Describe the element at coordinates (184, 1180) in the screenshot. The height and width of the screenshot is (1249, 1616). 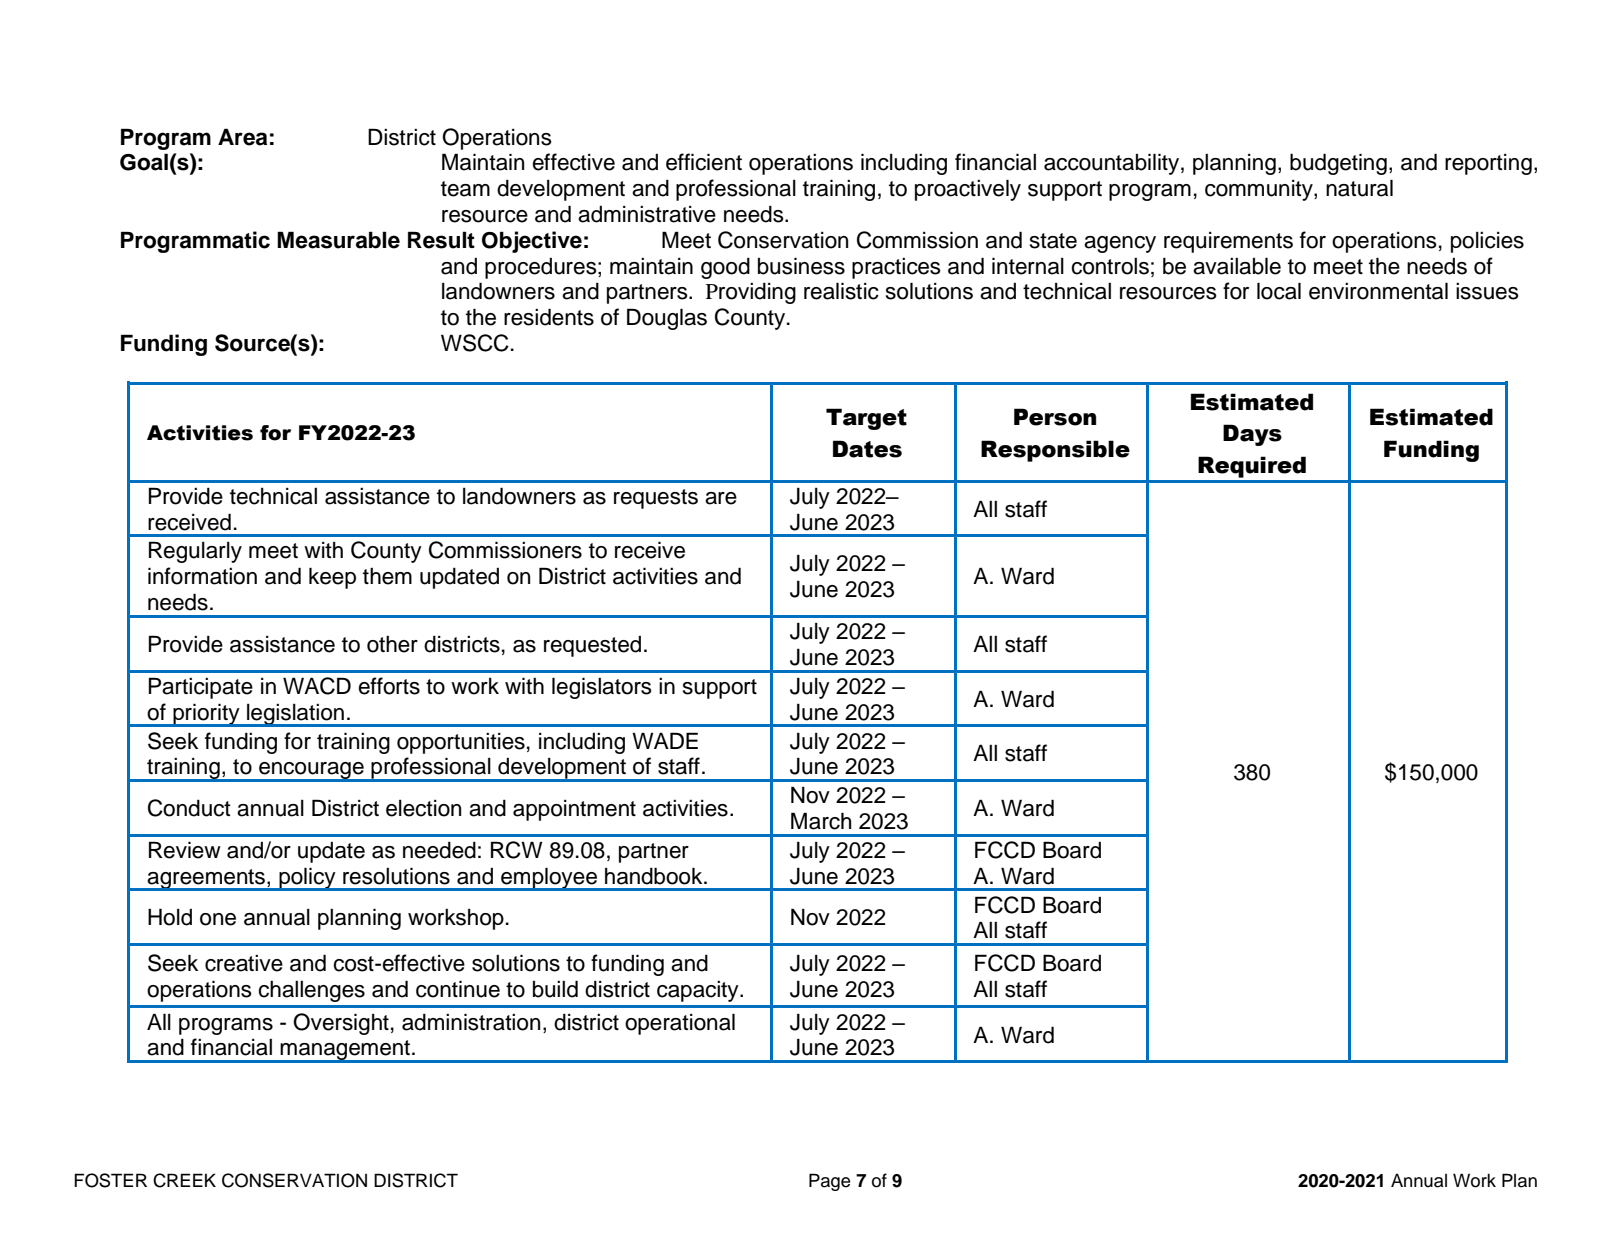
I see `CREEK` at that location.
